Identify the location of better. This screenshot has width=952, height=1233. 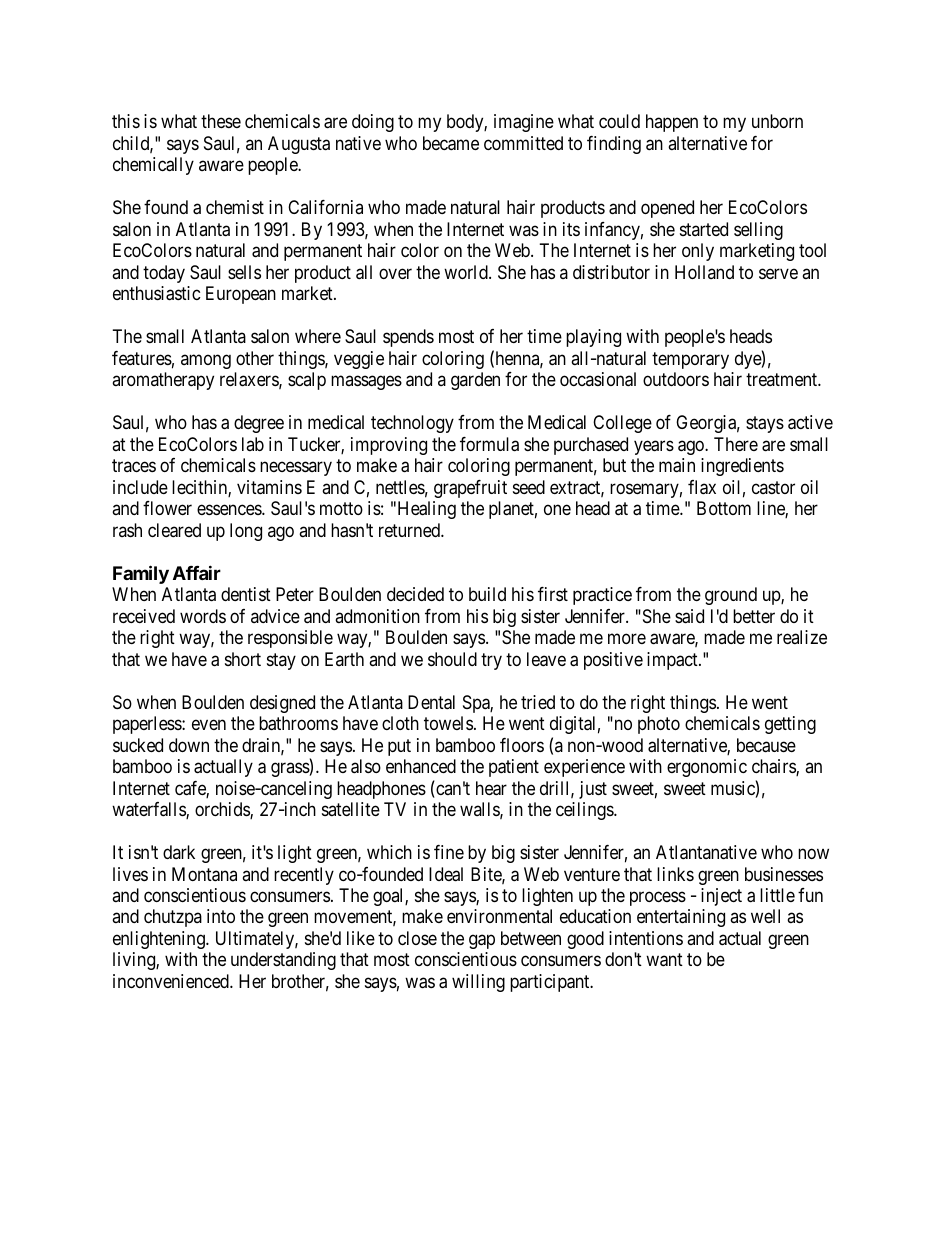
(754, 616).
